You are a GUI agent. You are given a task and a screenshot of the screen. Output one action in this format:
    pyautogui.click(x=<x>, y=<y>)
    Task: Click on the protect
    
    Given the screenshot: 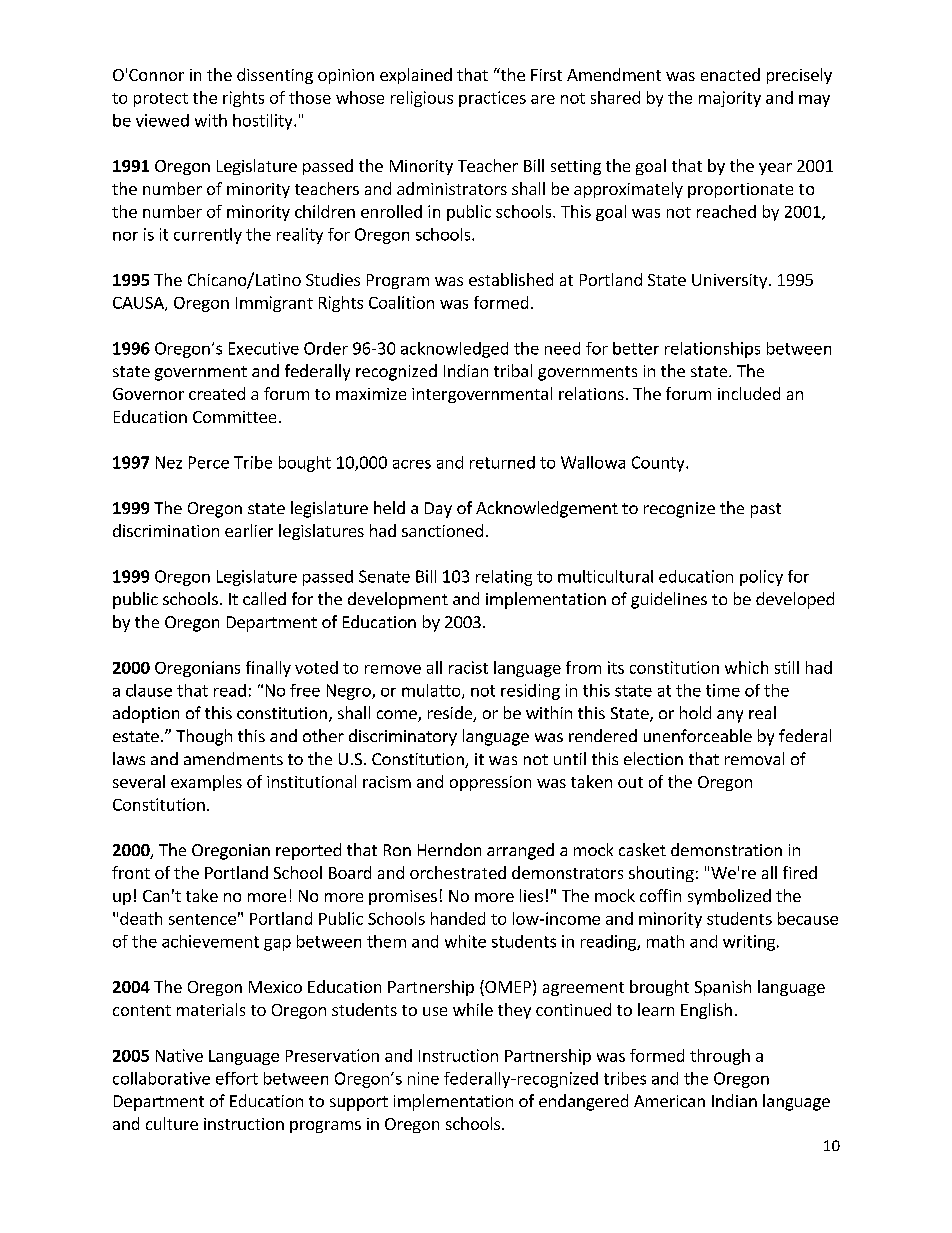 What is the action you would take?
    pyautogui.click(x=161, y=100)
